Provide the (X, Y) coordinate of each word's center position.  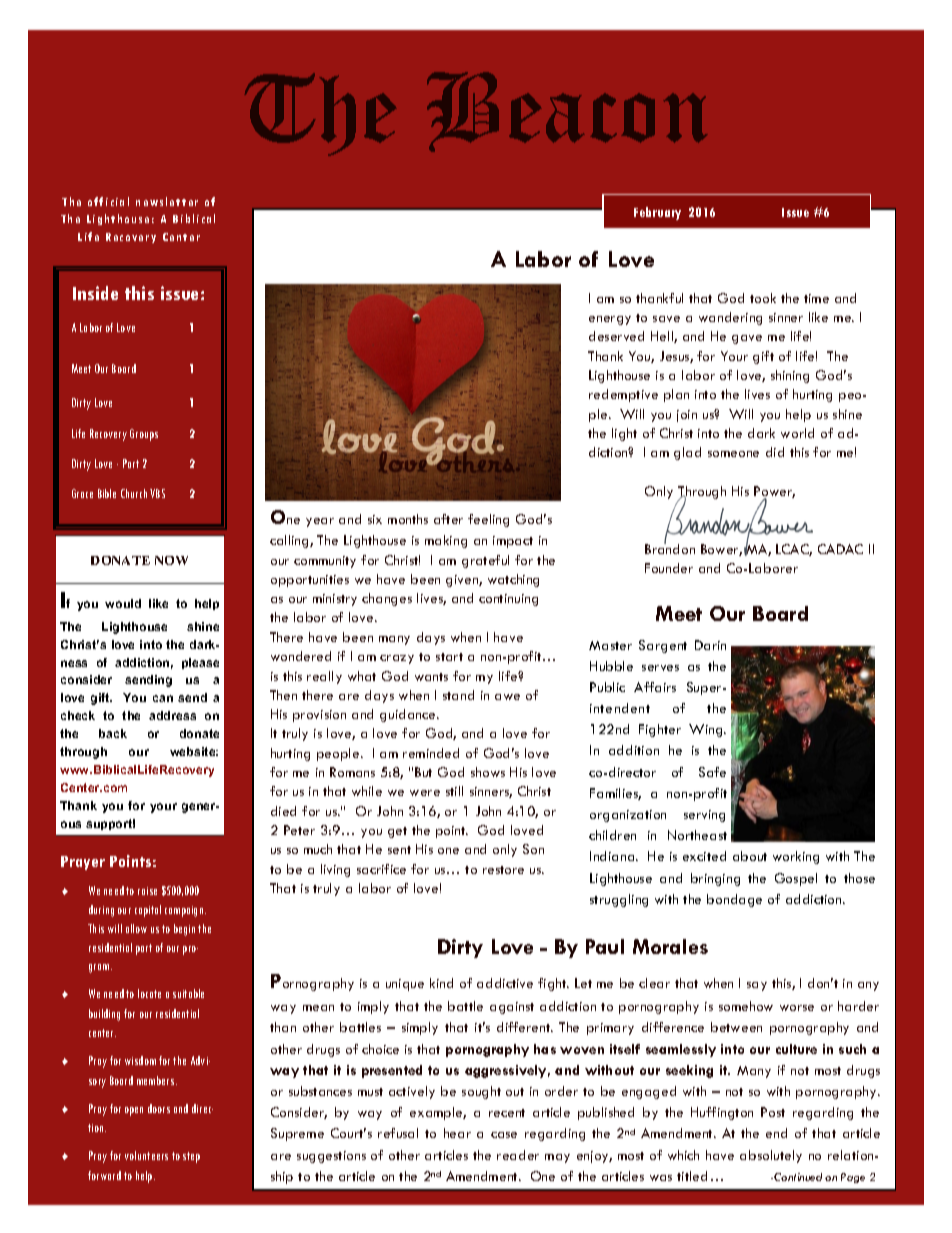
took (763, 298)
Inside (95, 293)
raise (147, 891)
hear (457, 1133)
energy (610, 320)
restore (503, 870)
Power (774, 492)
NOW (171, 560)
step (191, 1157)
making (446, 541)
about (750, 856)
